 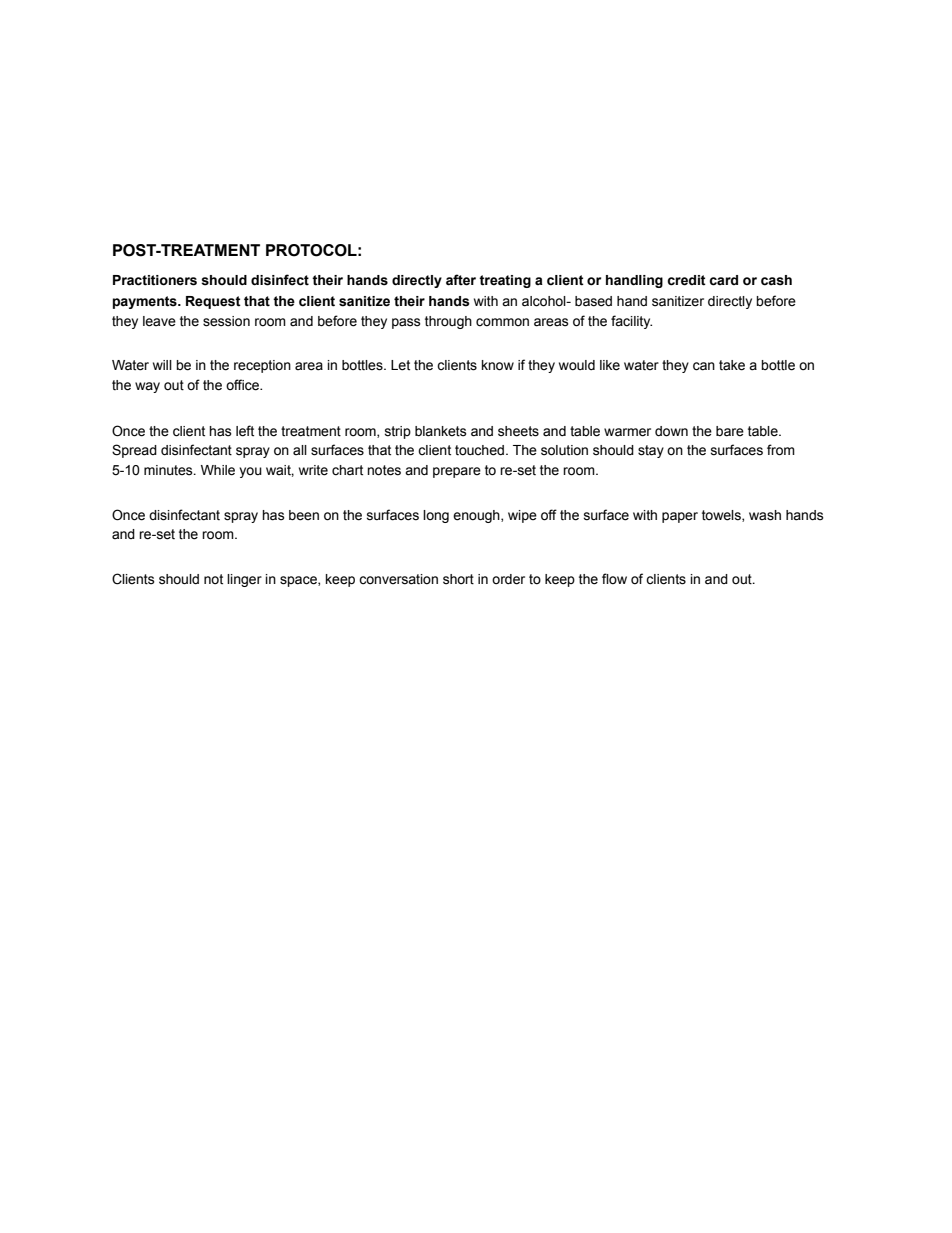 What do you see at coordinates (245, 431) in the image?
I see `left` at bounding box center [245, 431].
